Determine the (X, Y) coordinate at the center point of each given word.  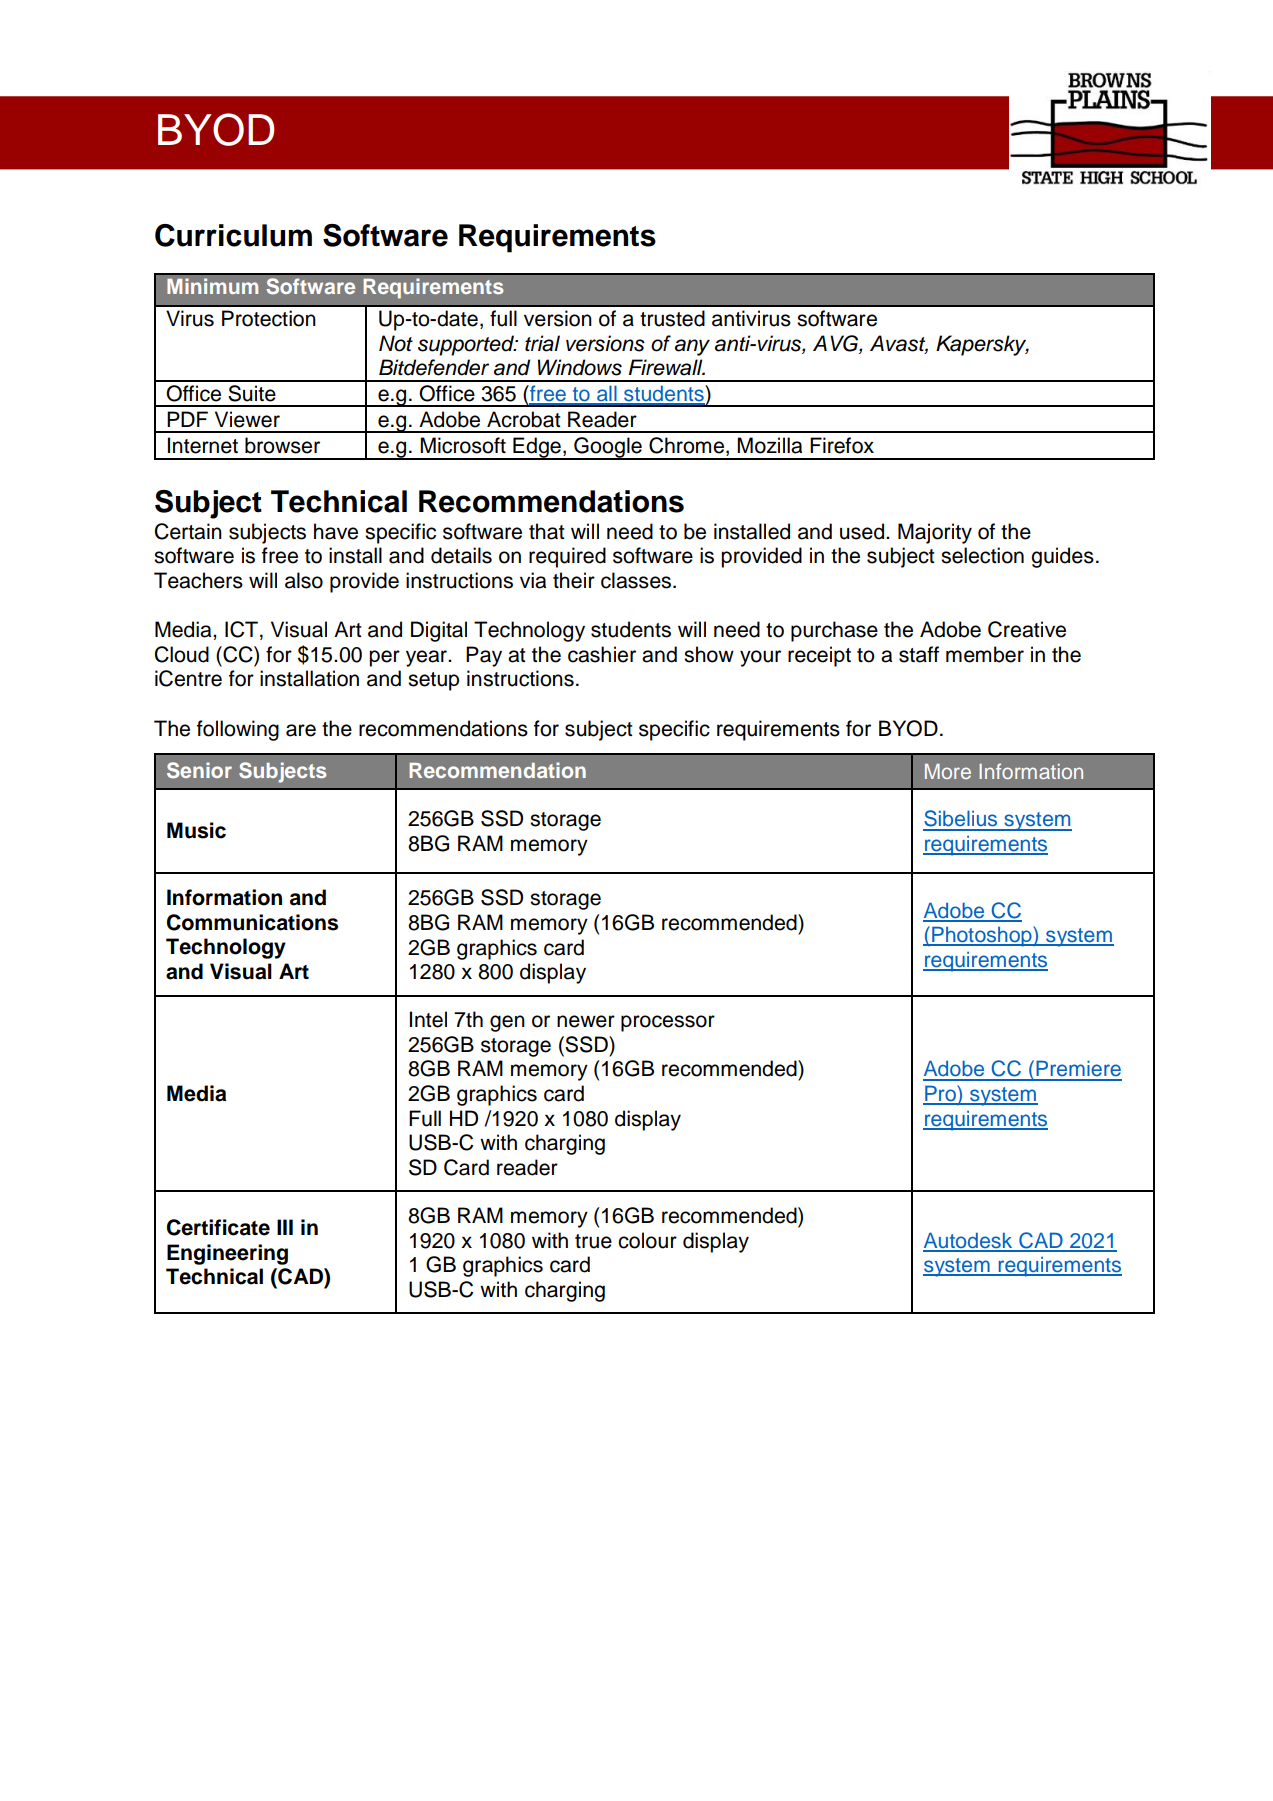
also (304, 580)
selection (982, 555)
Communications (252, 922)
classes (637, 580)
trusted (672, 318)
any (692, 347)
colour (647, 1240)
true (593, 1241)
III (285, 1227)
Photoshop (982, 936)
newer (586, 1021)
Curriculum (233, 235)
